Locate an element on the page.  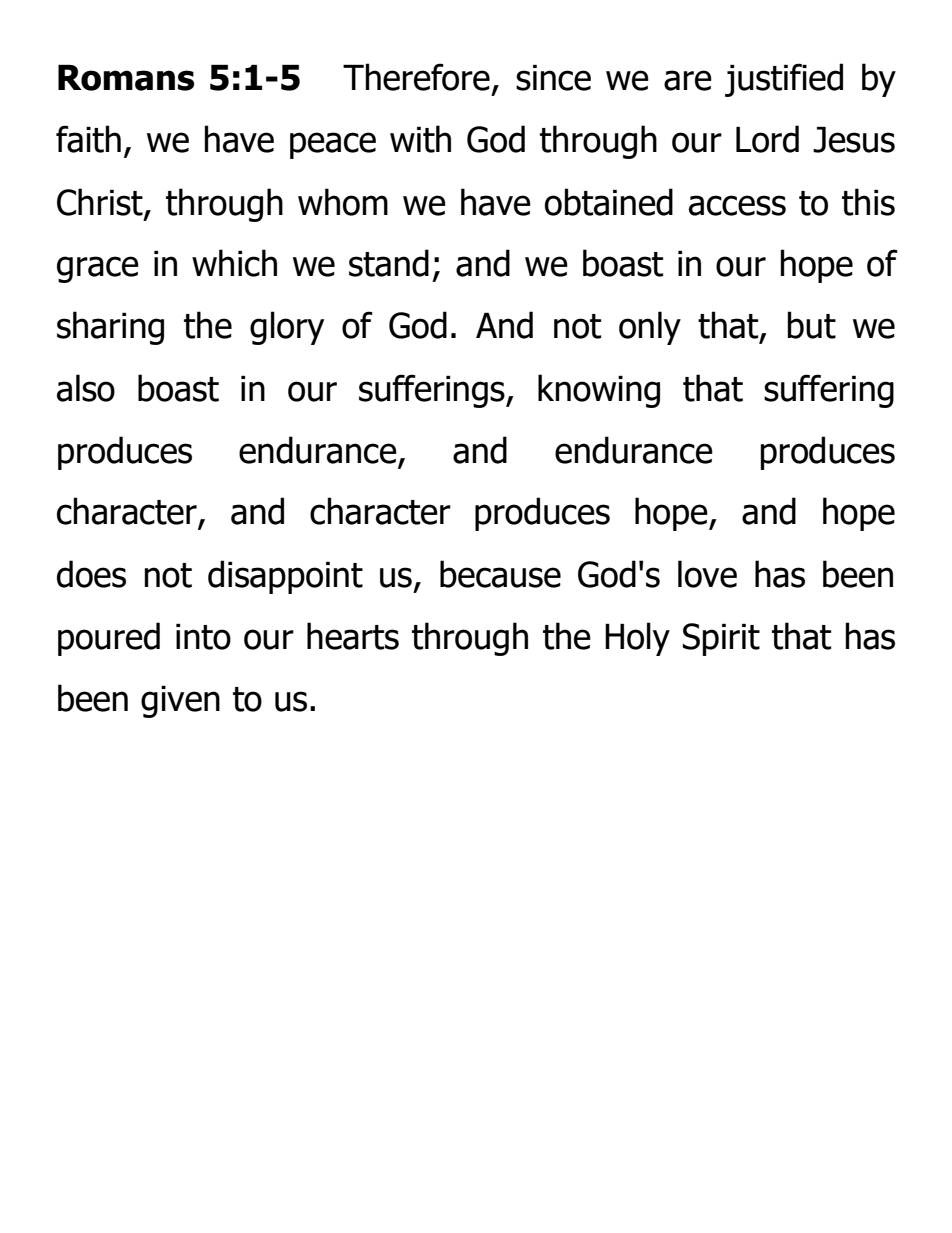
love is located at coordinates (707, 574).
